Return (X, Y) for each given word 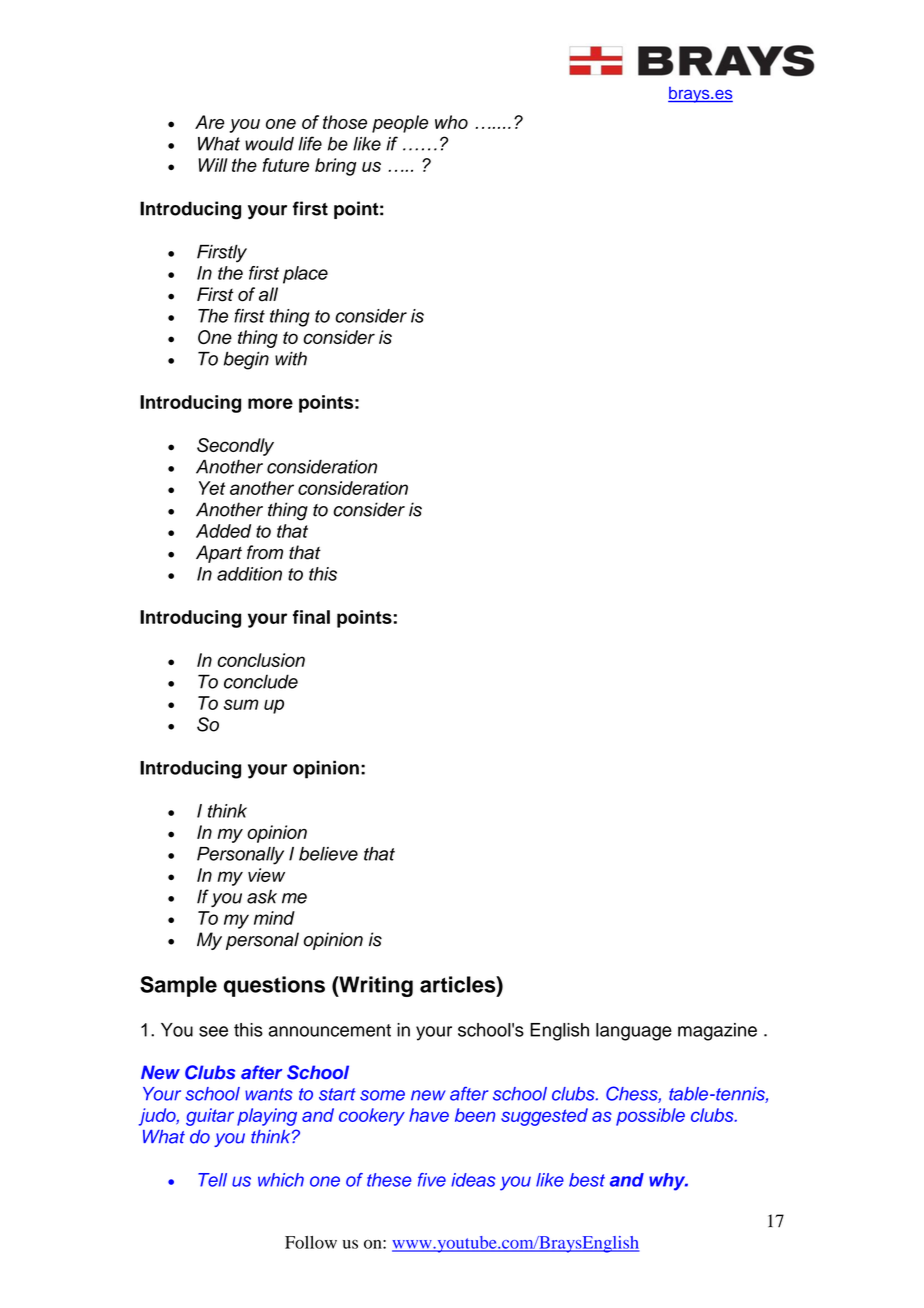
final (311, 617)
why (668, 1182)
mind (274, 918)
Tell (212, 1180)
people (400, 124)
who (451, 122)
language (634, 1032)
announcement (329, 1030)
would (269, 144)
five (432, 1180)
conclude (261, 681)
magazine (717, 1032)
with (291, 359)
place (305, 275)
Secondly (235, 447)
